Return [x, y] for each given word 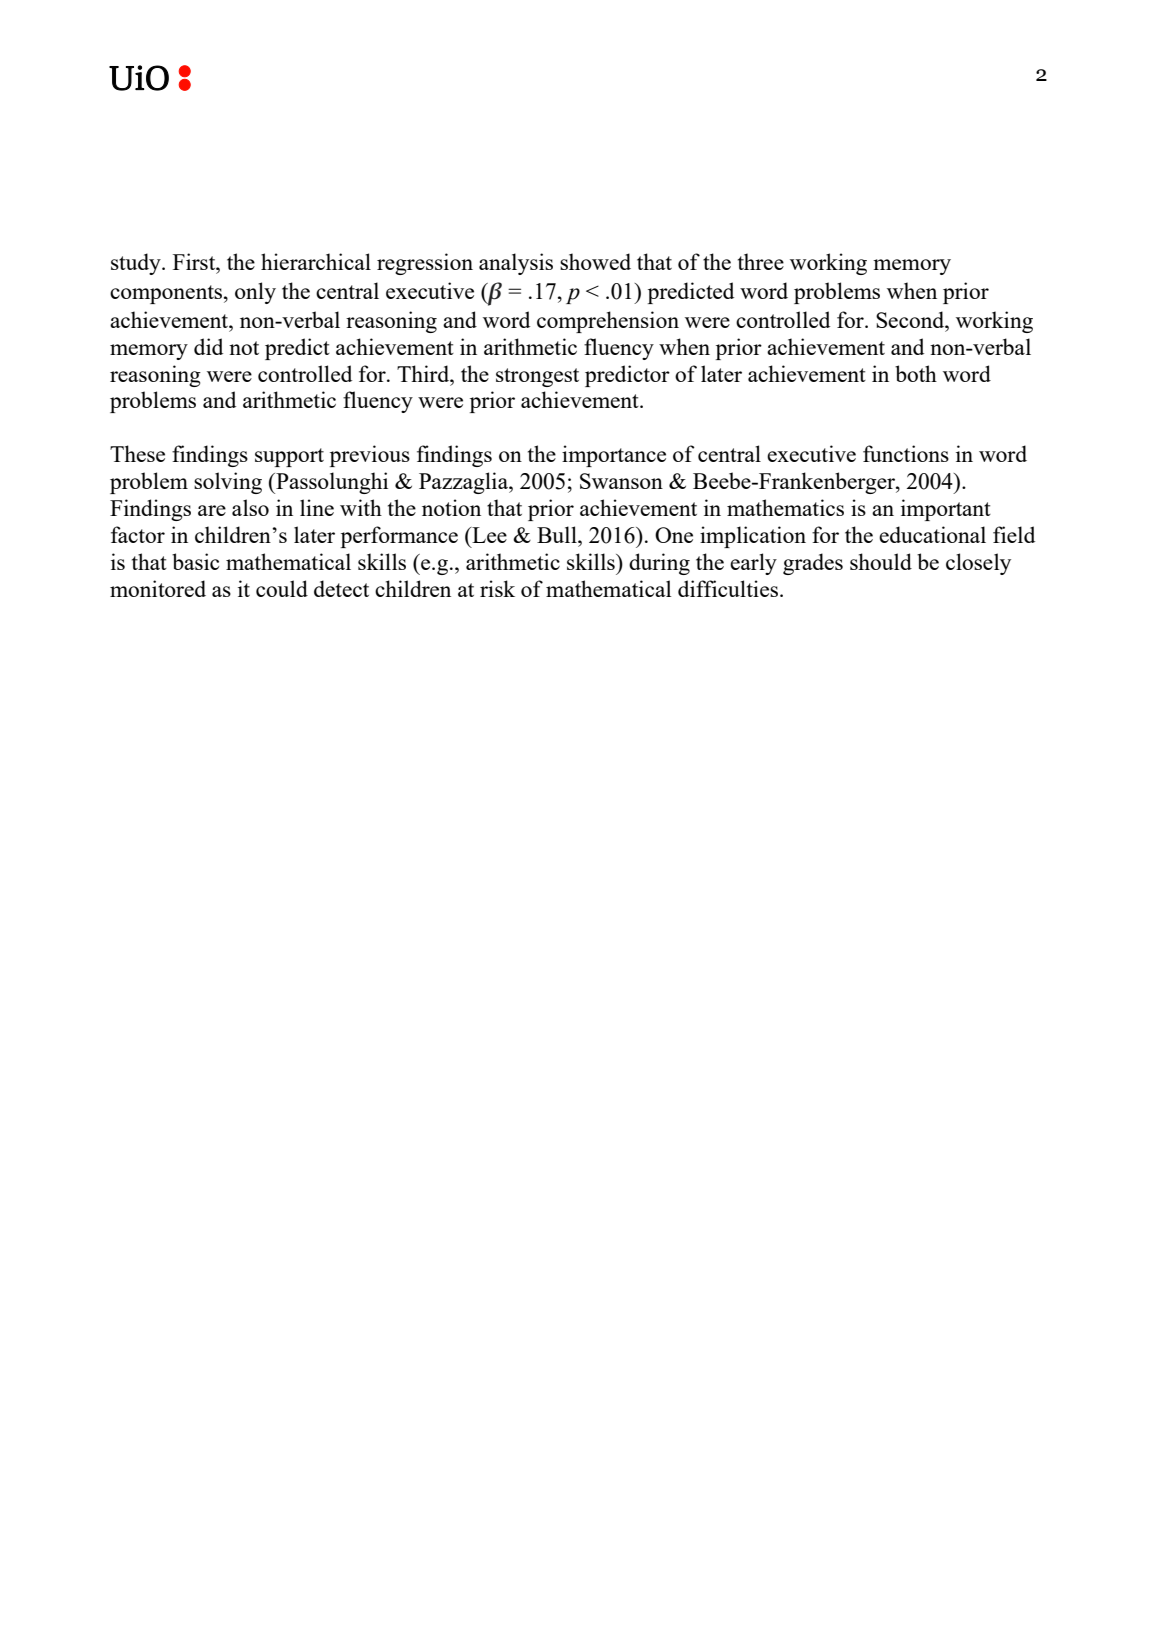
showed [595, 261]
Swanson [621, 481]
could [282, 588]
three [761, 261]
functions [906, 453]
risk [497, 588]
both [916, 373]
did [208, 346]
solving [228, 483]
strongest [537, 377]
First [195, 261]
